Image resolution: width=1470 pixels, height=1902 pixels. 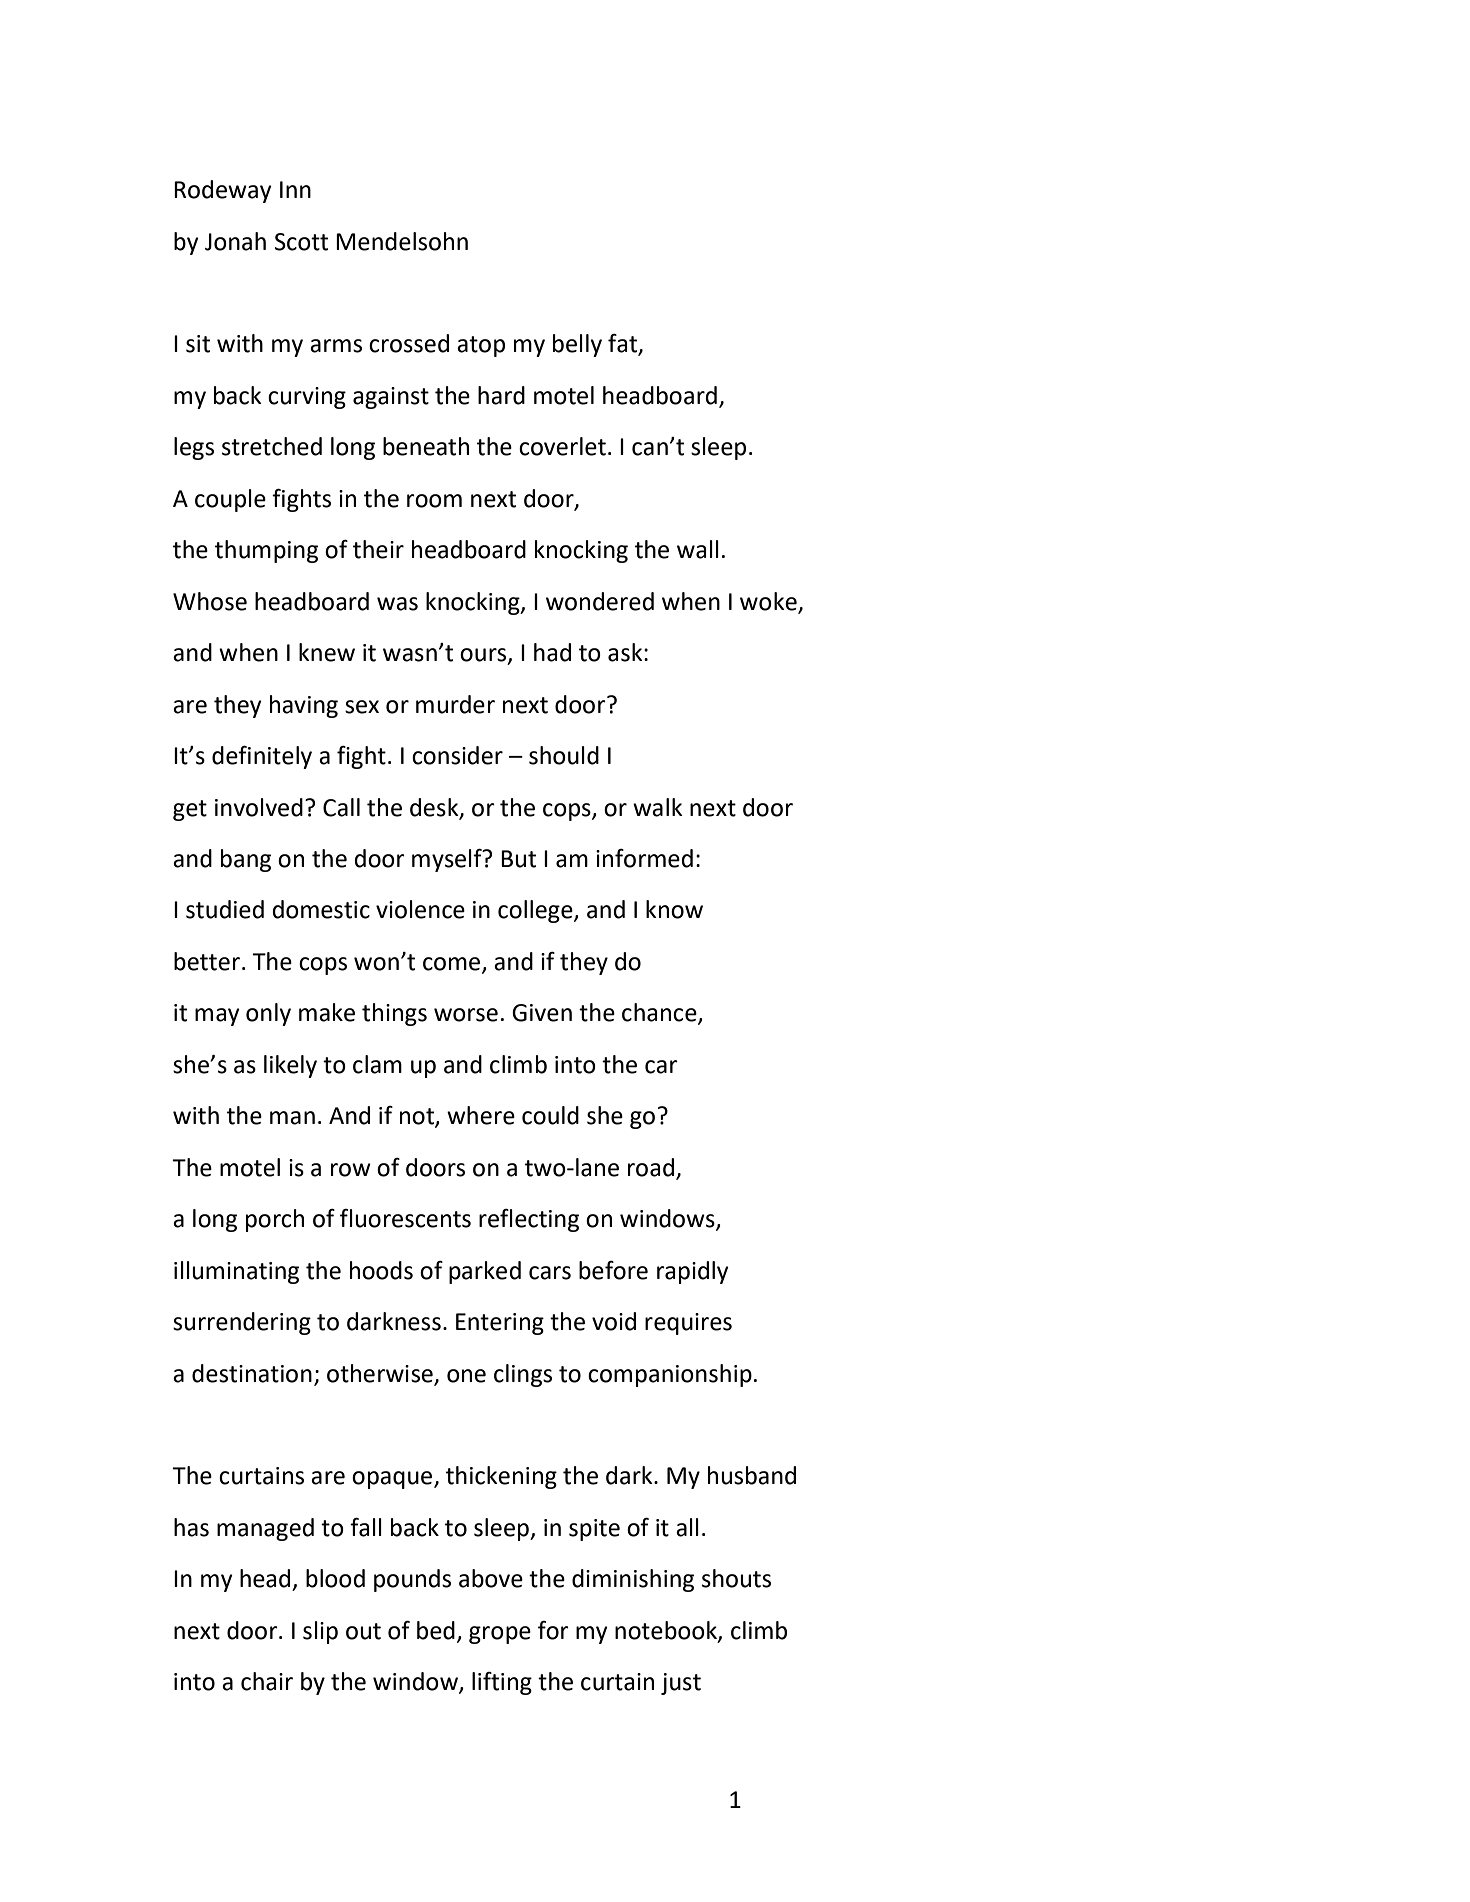 What do you see at coordinates (267, 1681) in the screenshot?
I see `chair` at bounding box center [267, 1681].
